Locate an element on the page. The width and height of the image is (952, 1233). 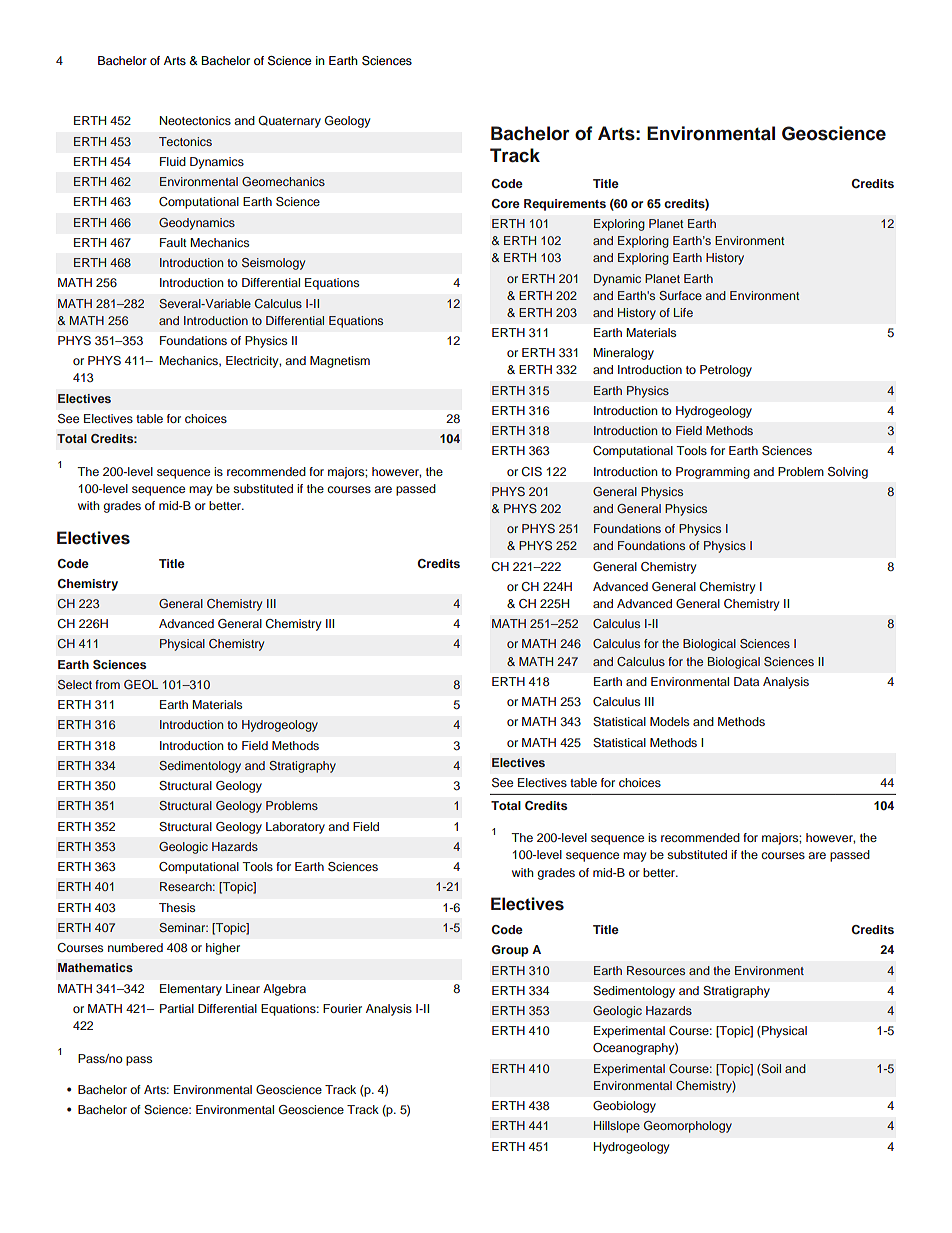
Data is located at coordinates (746, 681).
